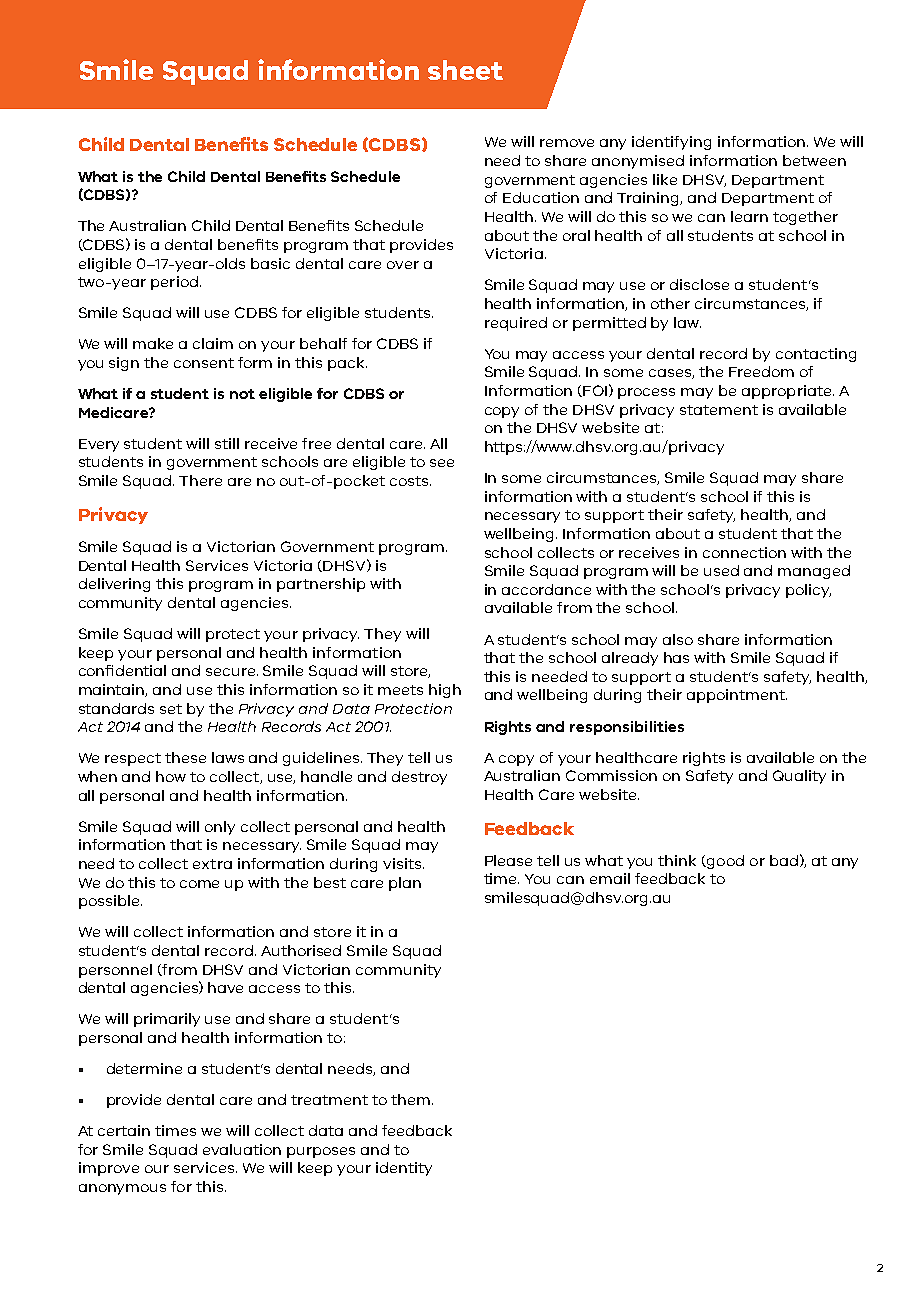 This image has width=924, height=1308. Describe the element at coordinates (270, 263) in the image. I see `basic` at that location.
